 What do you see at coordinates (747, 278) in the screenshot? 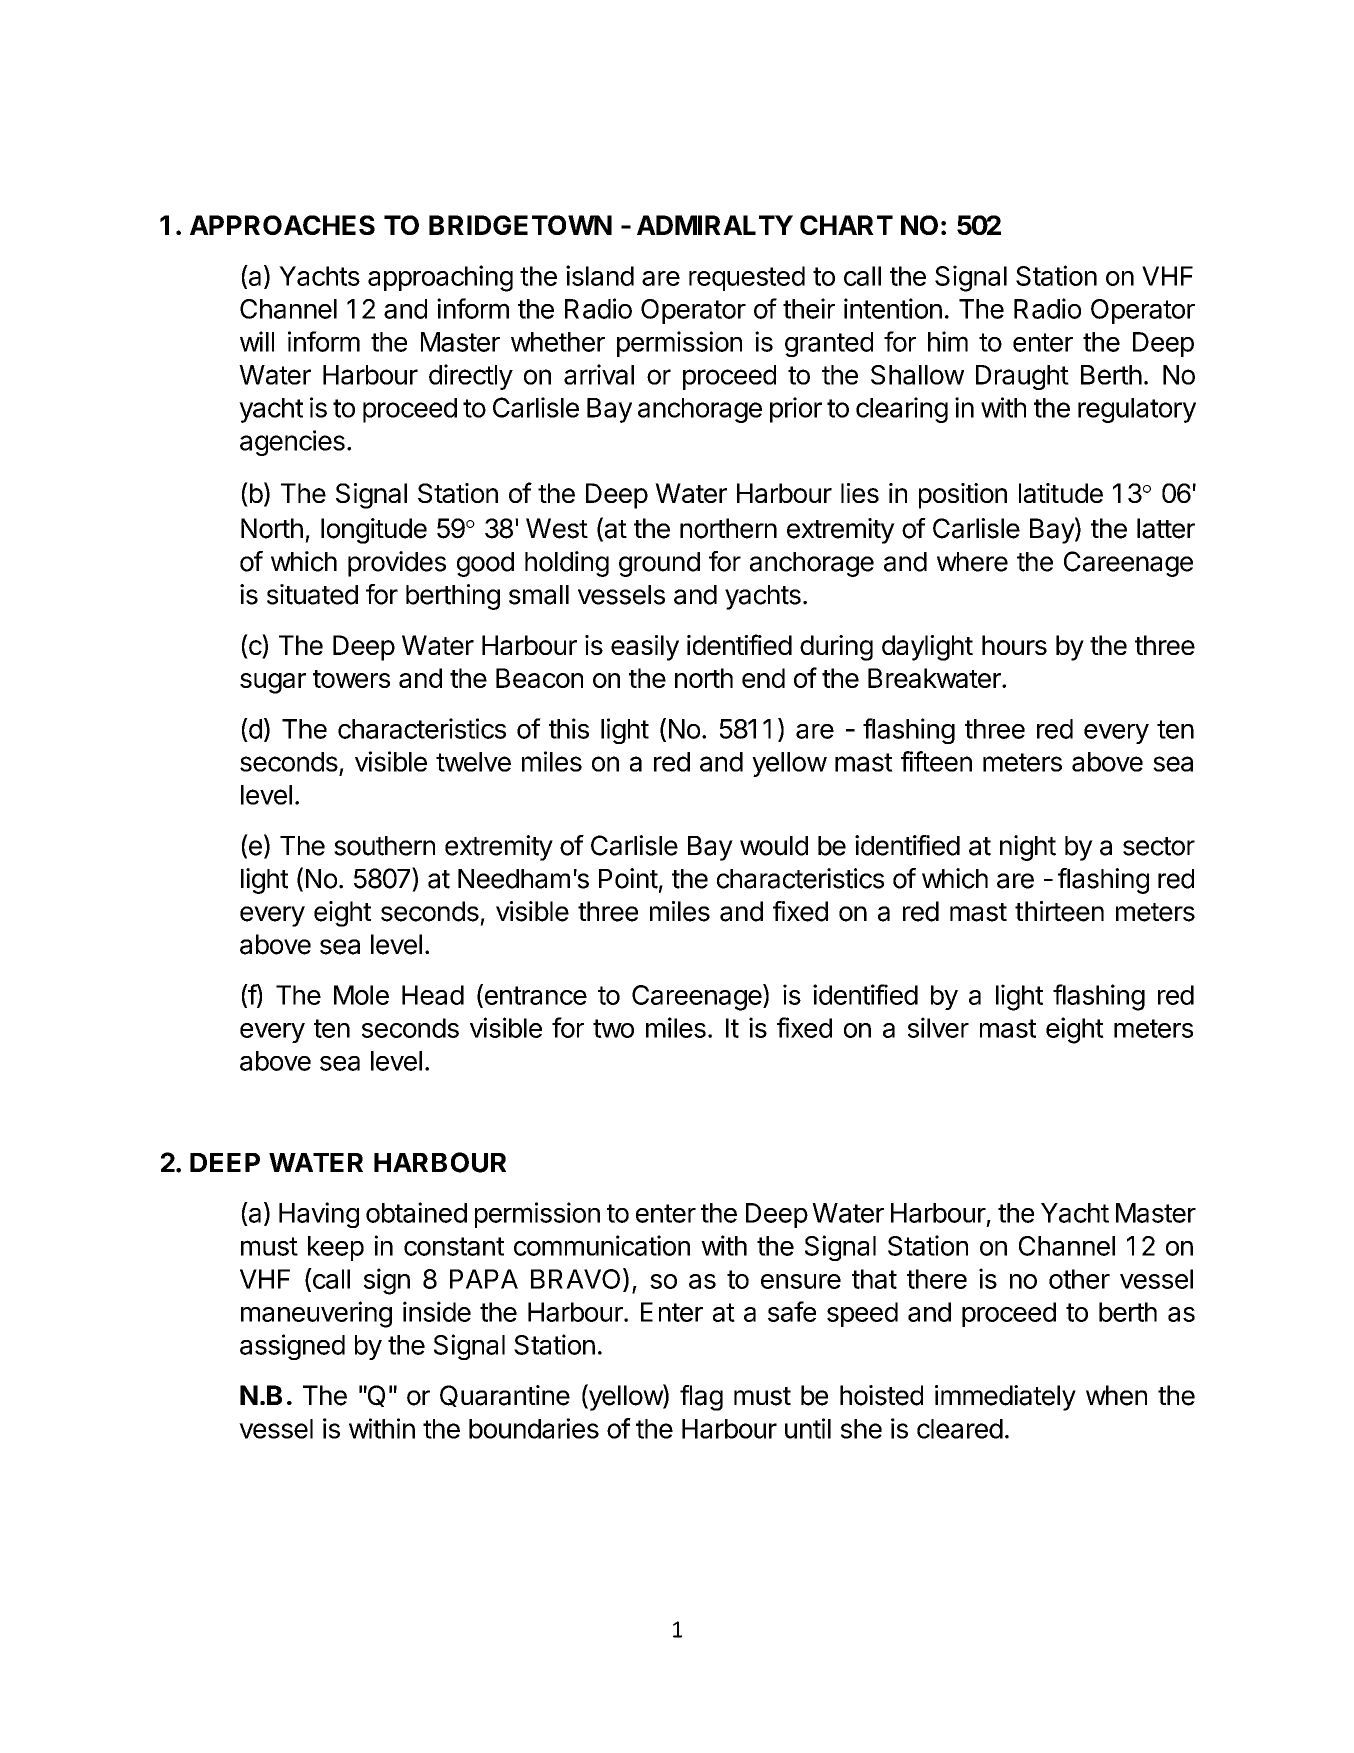
I see `requested` at bounding box center [747, 278].
